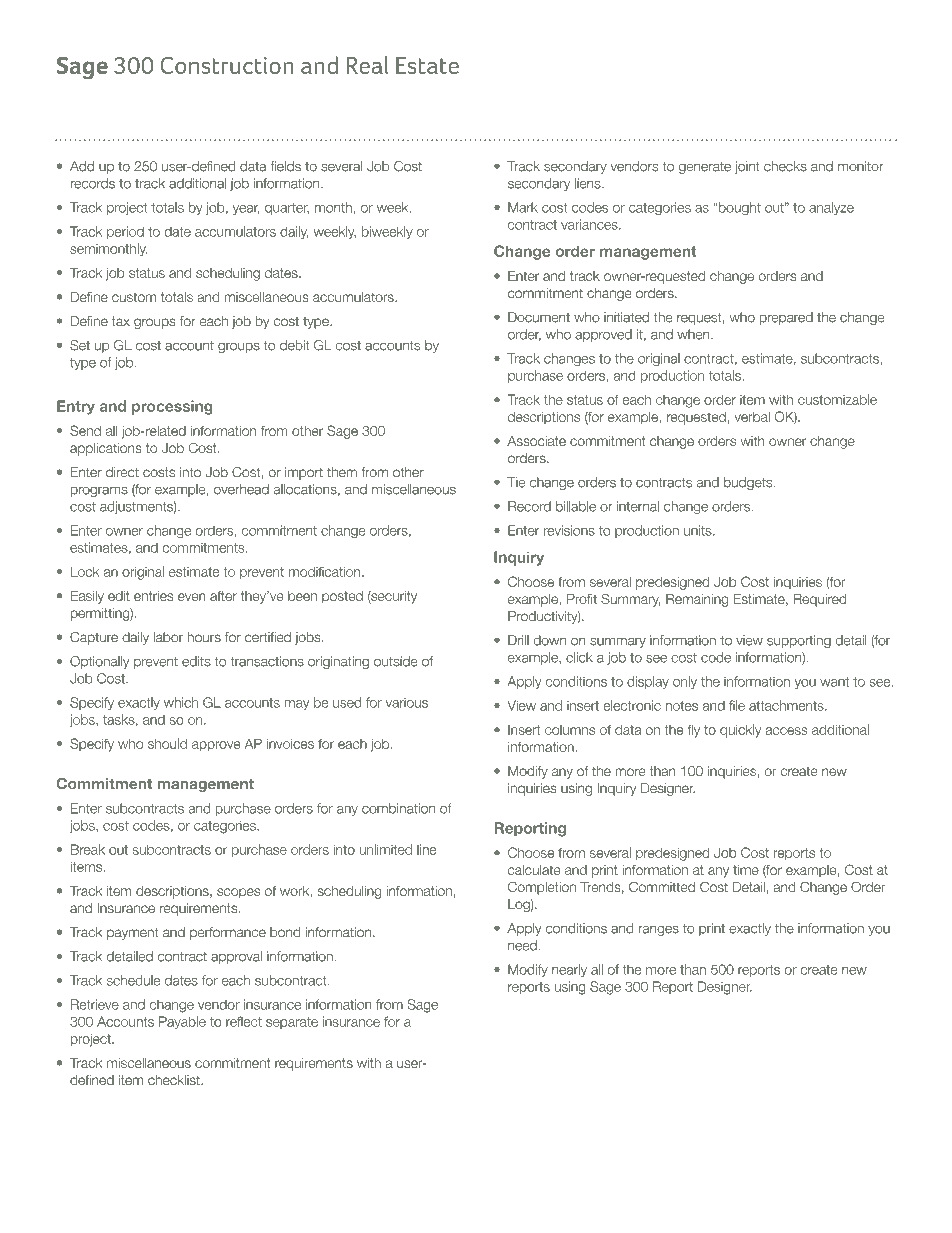 The width and height of the document is (952, 1233). I want to click on entries, so click(154, 596).
